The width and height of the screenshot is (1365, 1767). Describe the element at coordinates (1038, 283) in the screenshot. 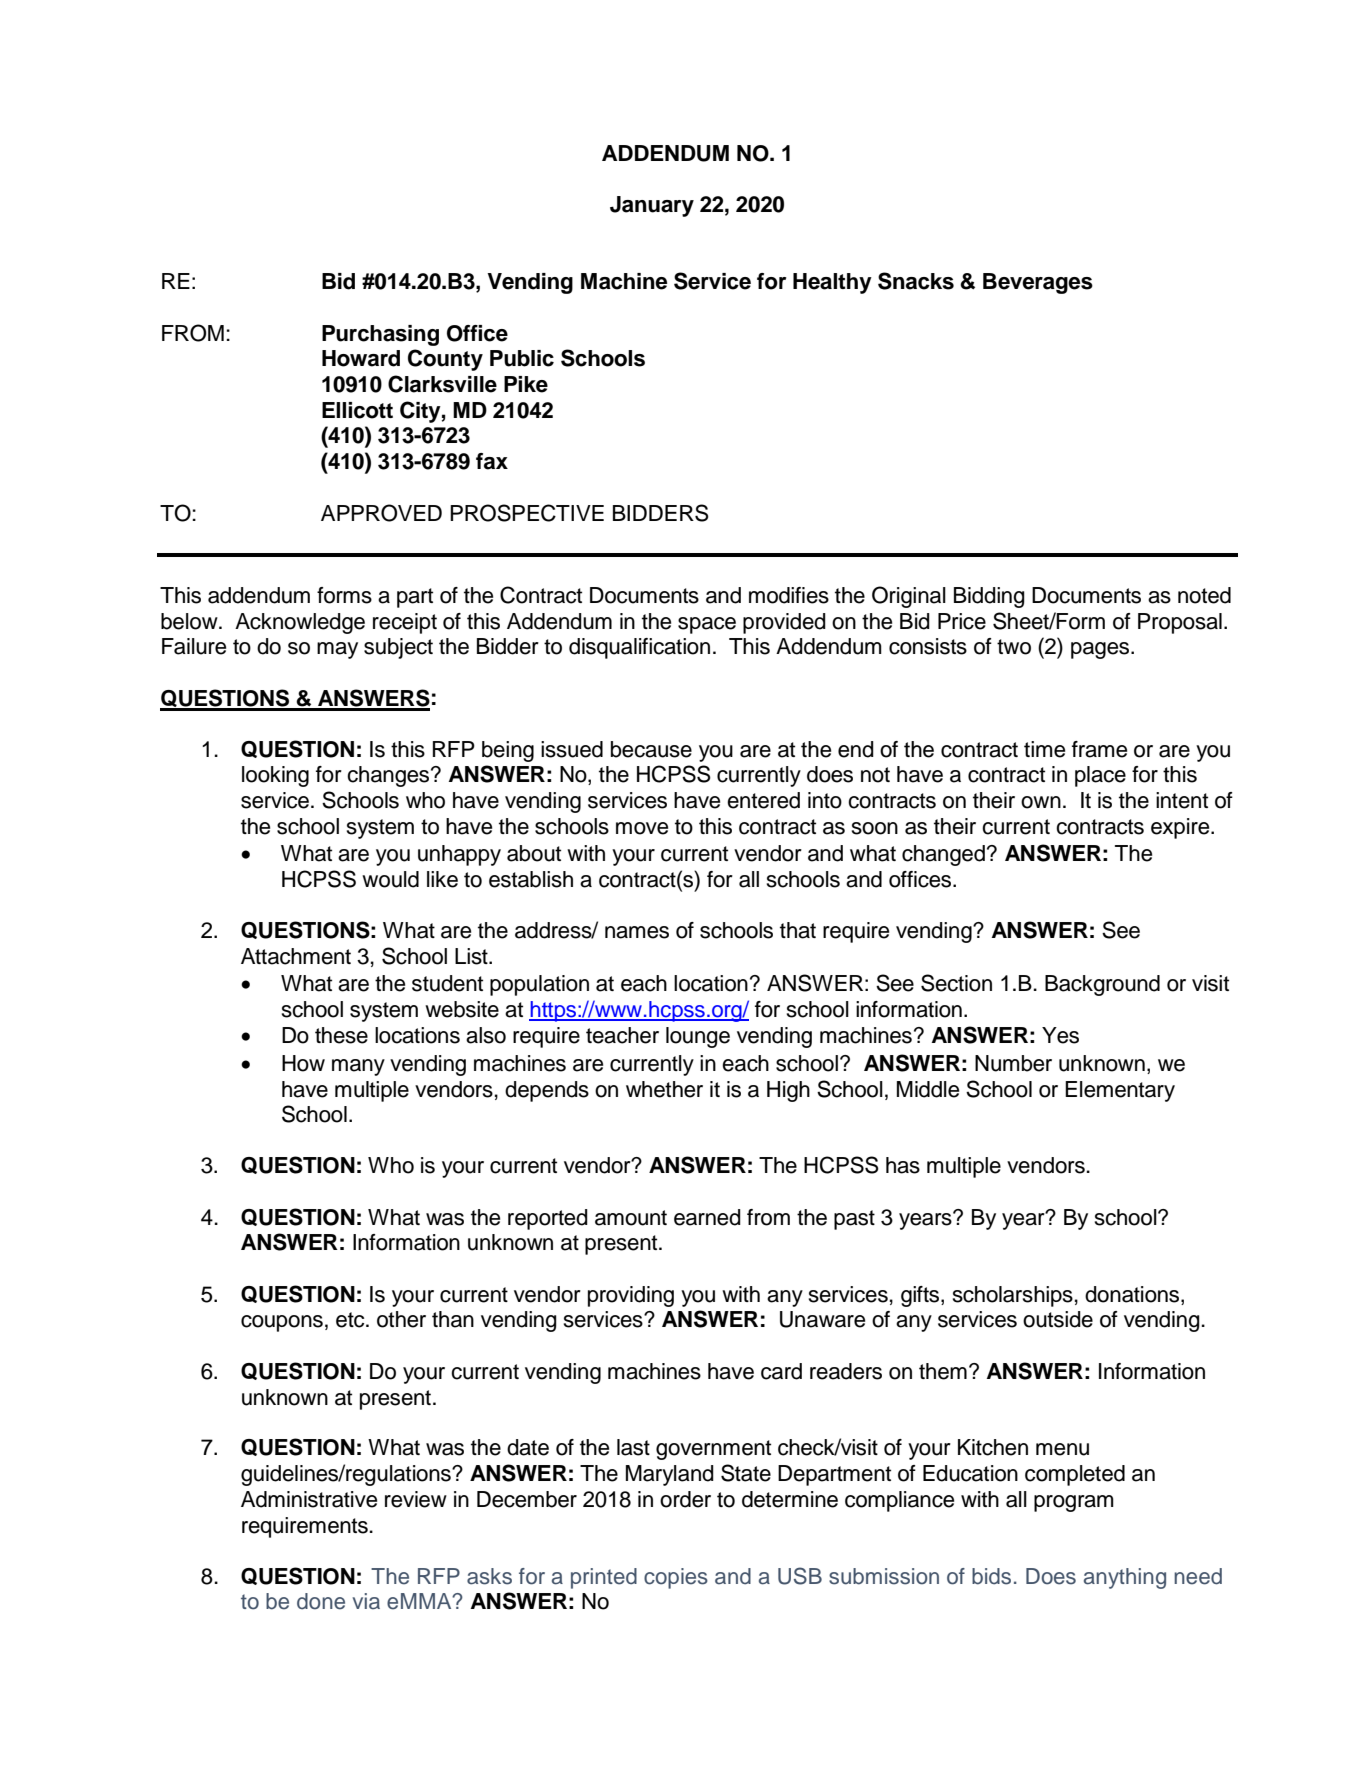

I see `Beverages` at that location.
